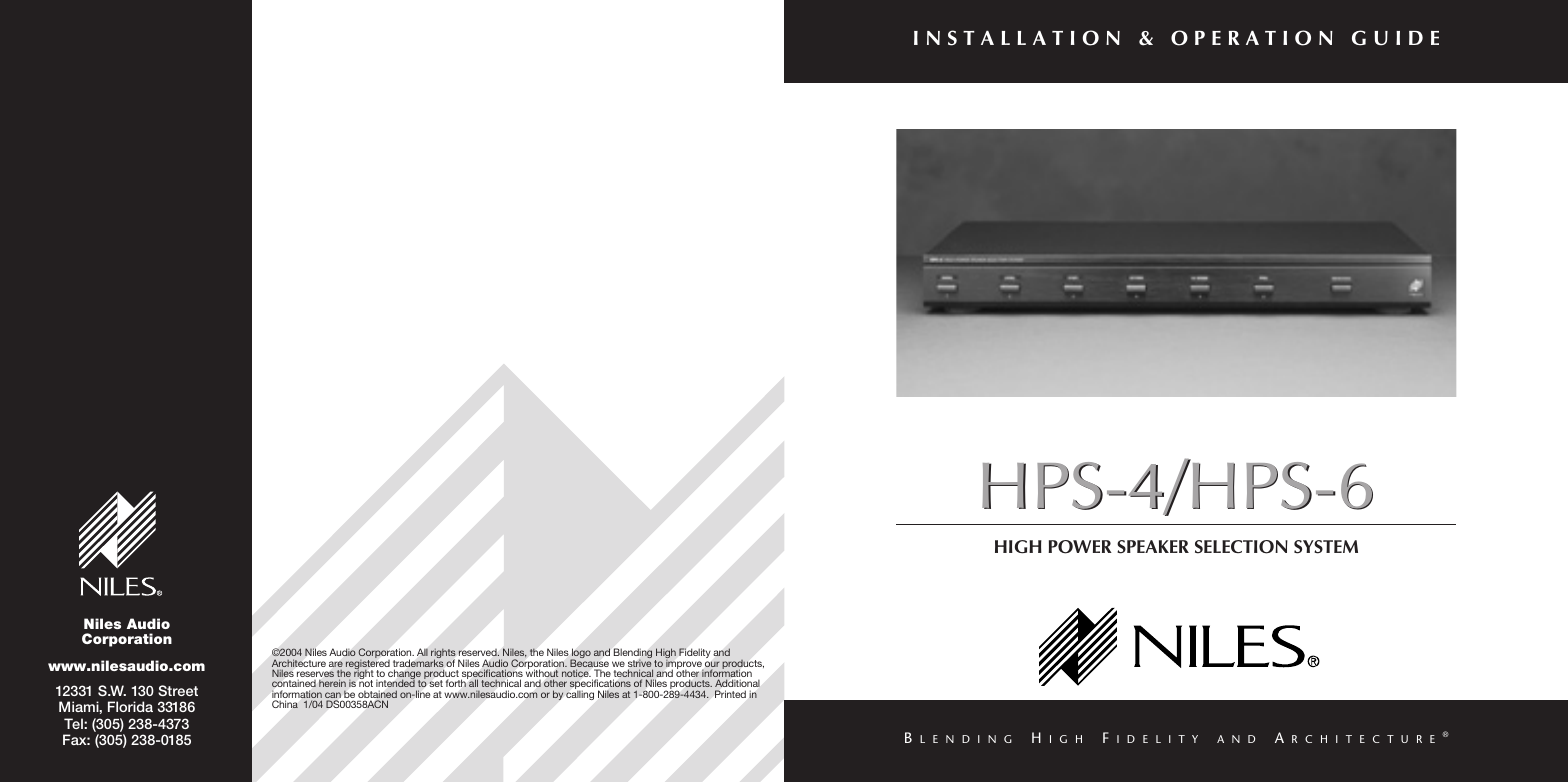 Image resolution: width=1568 pixels, height=782 pixels. I want to click on SYSTEM, so click(1326, 547).
